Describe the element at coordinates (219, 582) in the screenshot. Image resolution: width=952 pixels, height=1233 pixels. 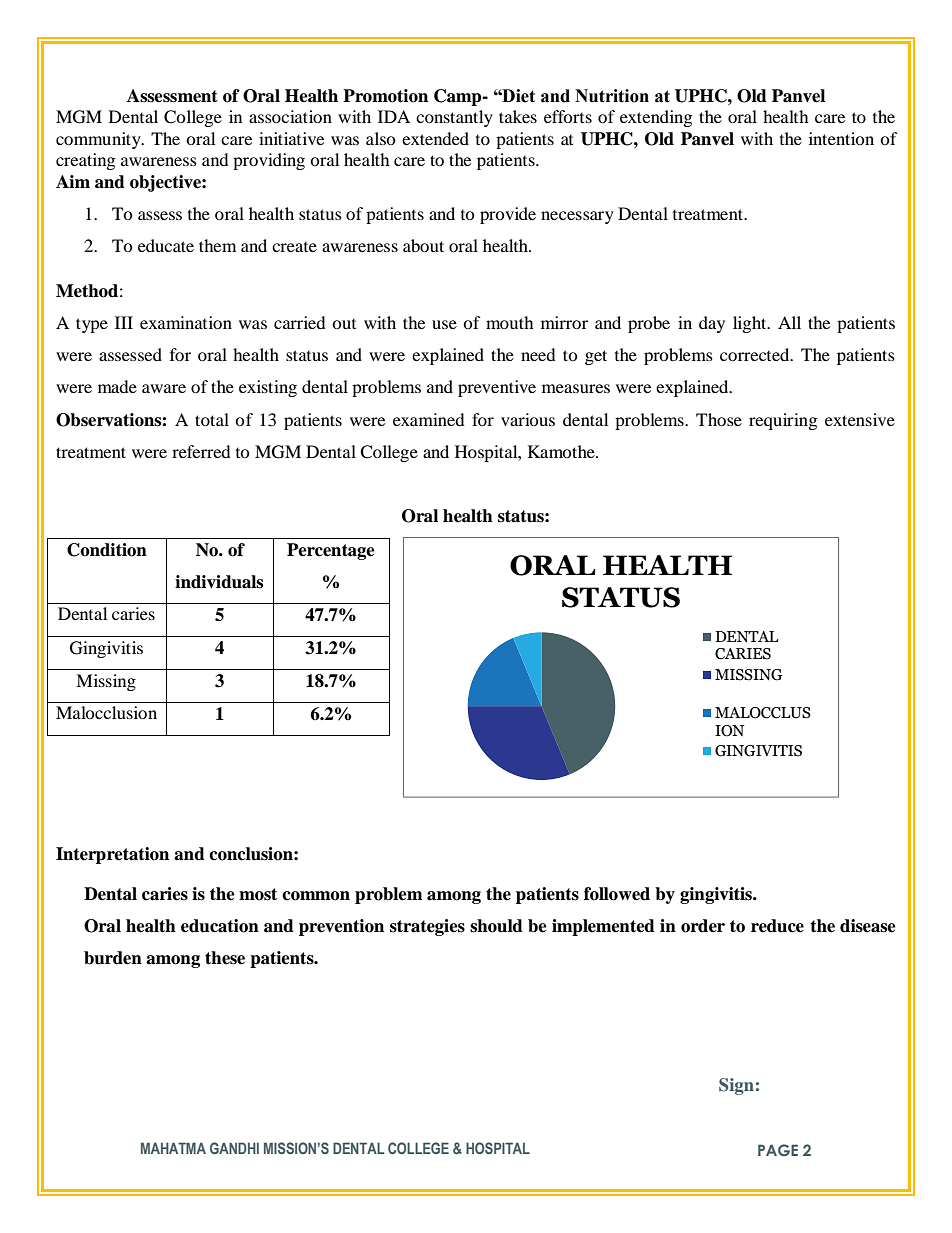
I see `individuals` at that location.
